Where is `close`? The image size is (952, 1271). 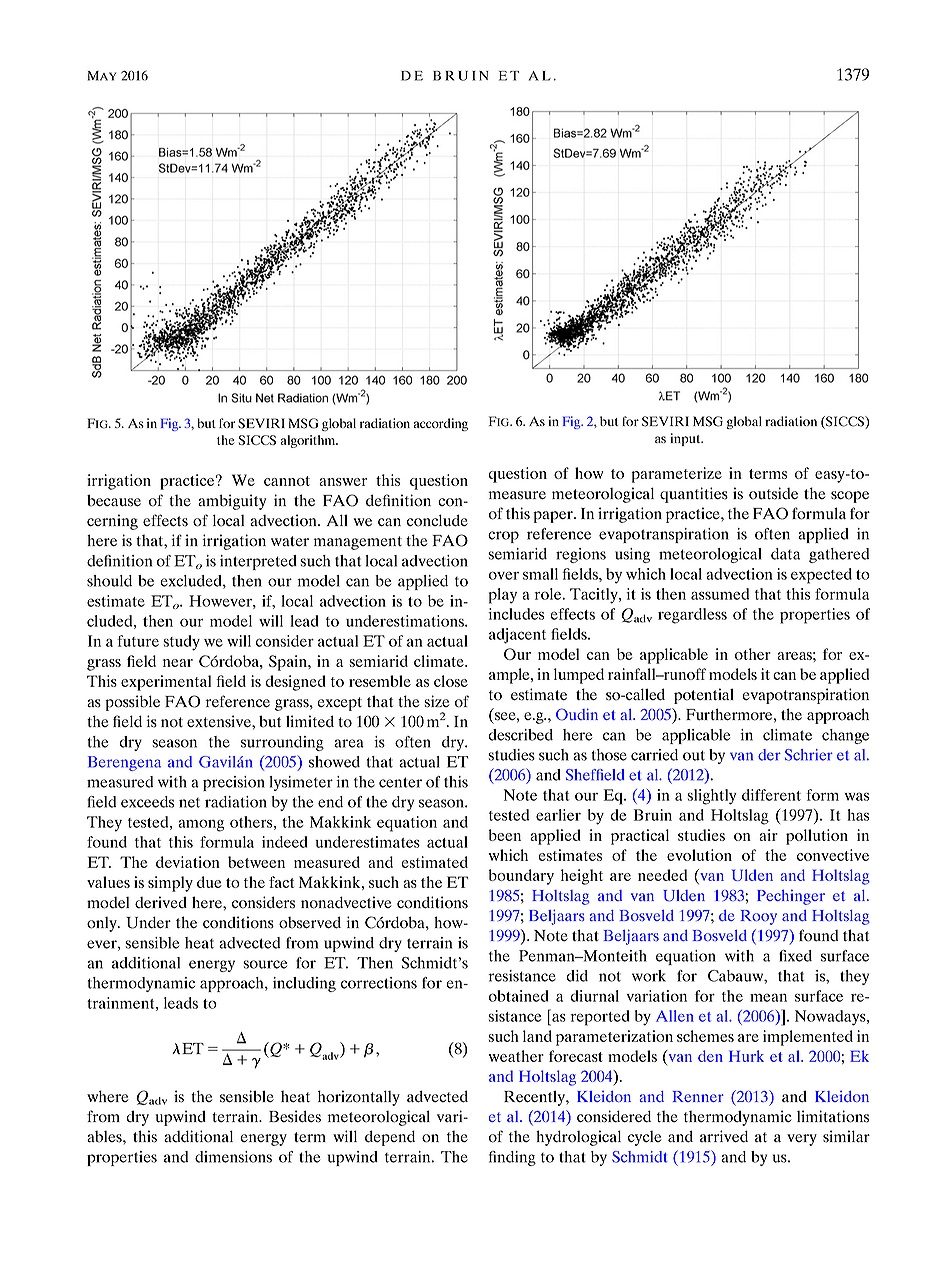
close is located at coordinates (451, 681).
